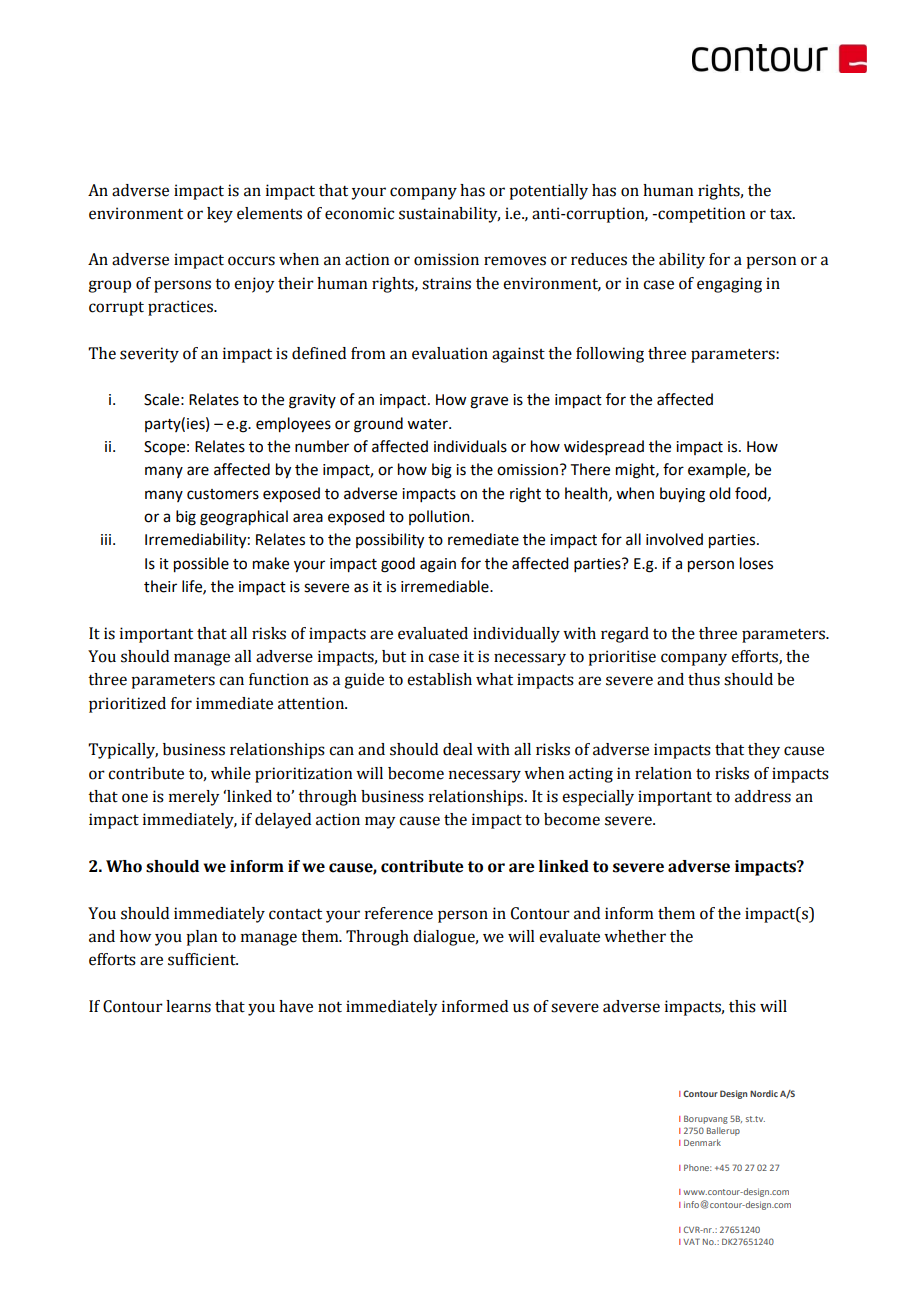  What do you see at coordinates (700, 215) in the screenshot?
I see `competition` at bounding box center [700, 215].
